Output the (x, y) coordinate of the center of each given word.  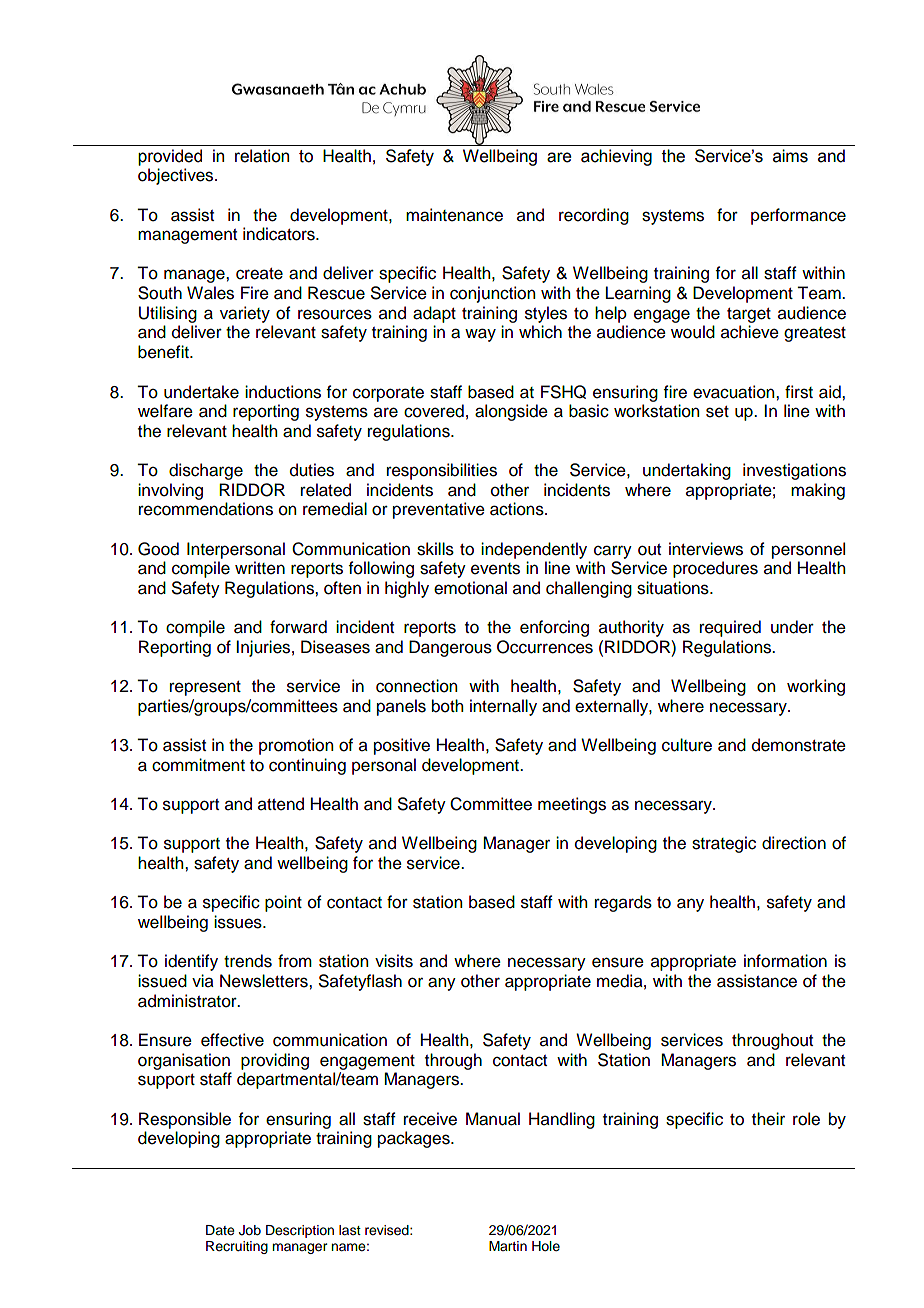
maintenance (454, 215)
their (768, 1119)
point (283, 903)
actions (518, 509)
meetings (572, 805)
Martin (508, 1246)
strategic (724, 844)
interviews (706, 549)
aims (790, 156)
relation (262, 156)
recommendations (206, 509)
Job (250, 1230)
